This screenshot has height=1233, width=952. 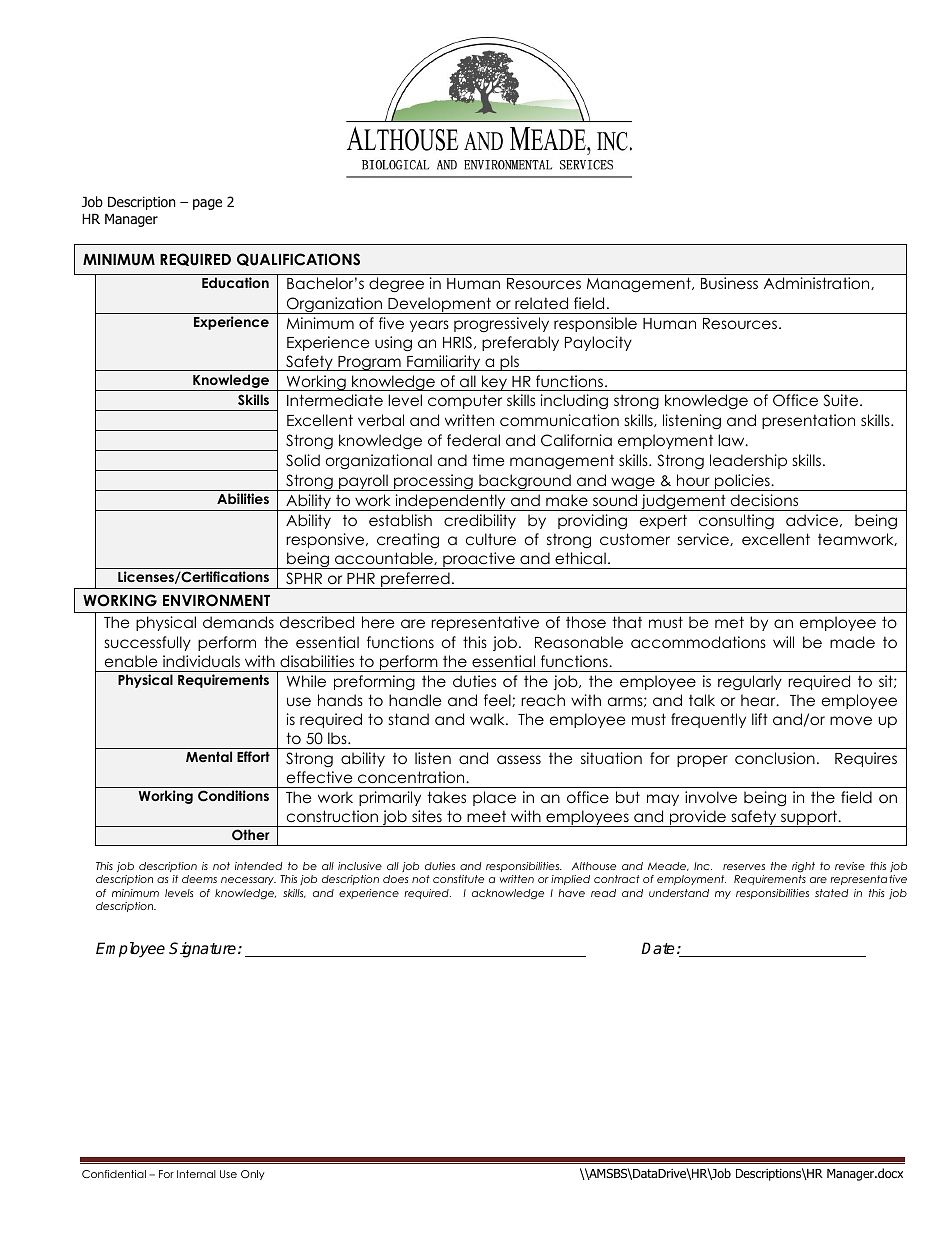 I want to click on time, so click(x=488, y=460).
